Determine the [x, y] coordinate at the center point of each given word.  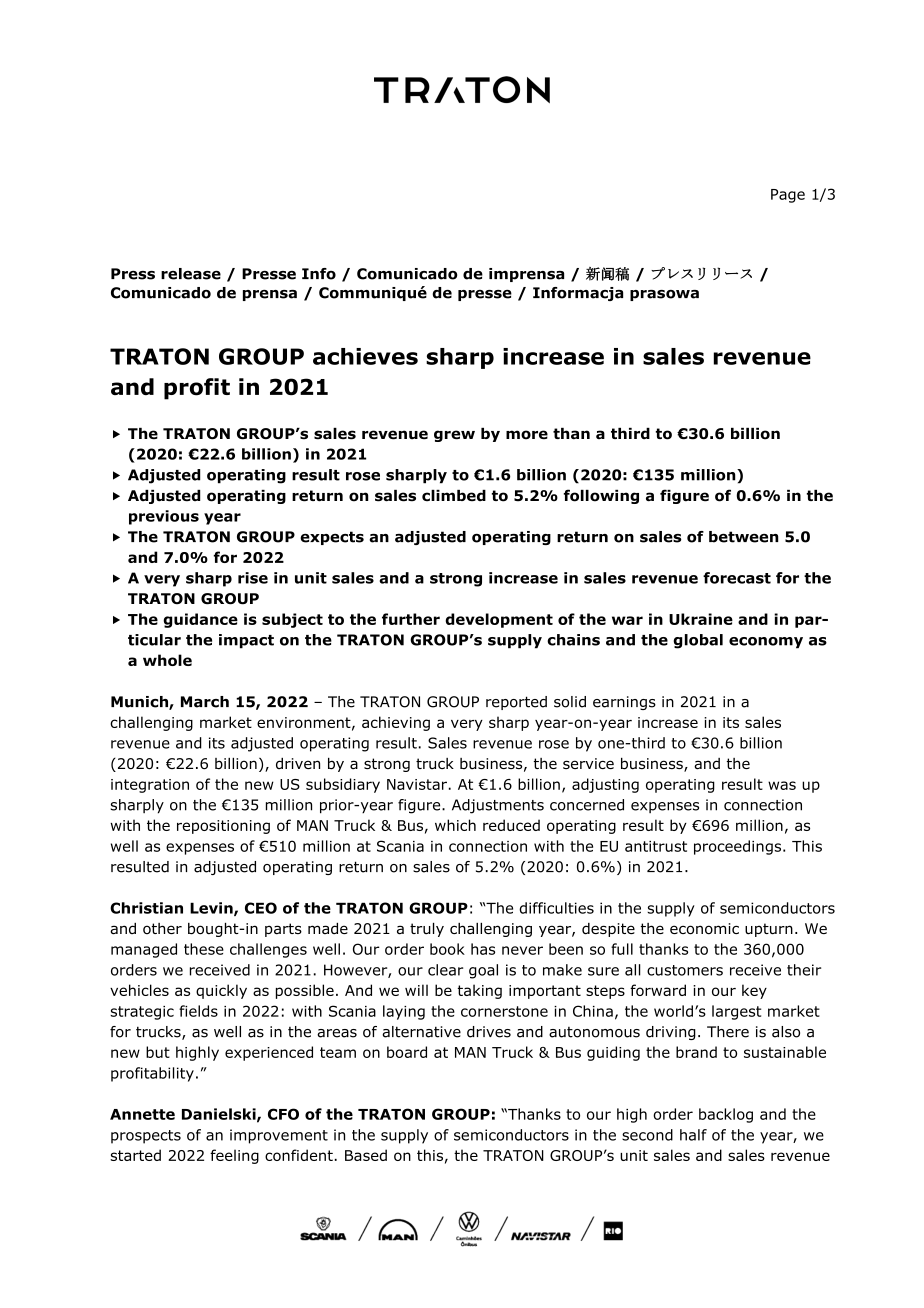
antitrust [656, 846]
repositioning [223, 827]
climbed [454, 496]
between [744, 537]
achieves [365, 356]
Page [788, 196]
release [191, 274]
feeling [234, 1156]
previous [164, 517]
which [455, 825]
